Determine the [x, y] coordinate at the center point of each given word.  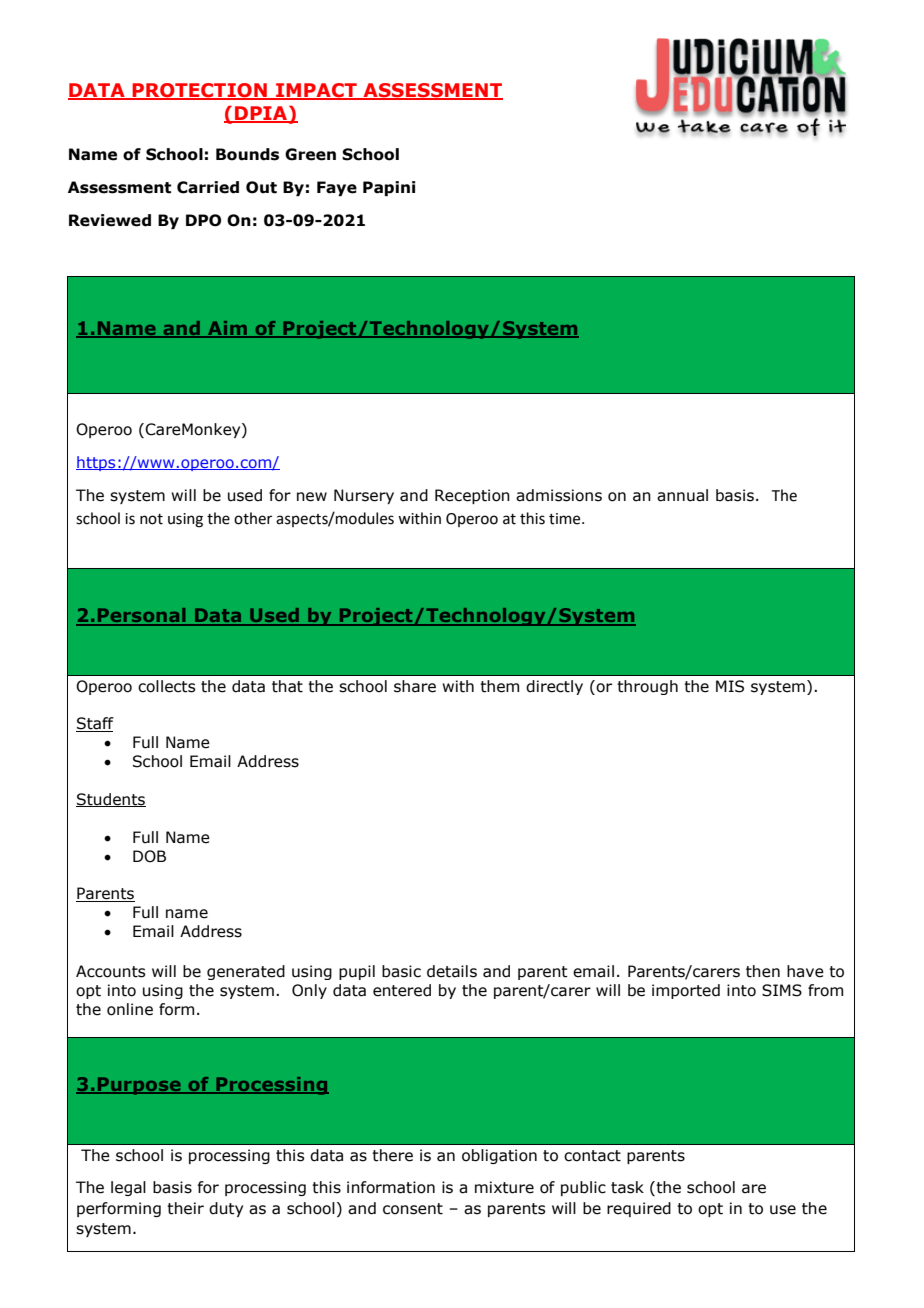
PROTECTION [200, 91]
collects [166, 686]
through [647, 687]
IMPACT [316, 91]
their [185, 1208]
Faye [337, 188]
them [499, 686]
